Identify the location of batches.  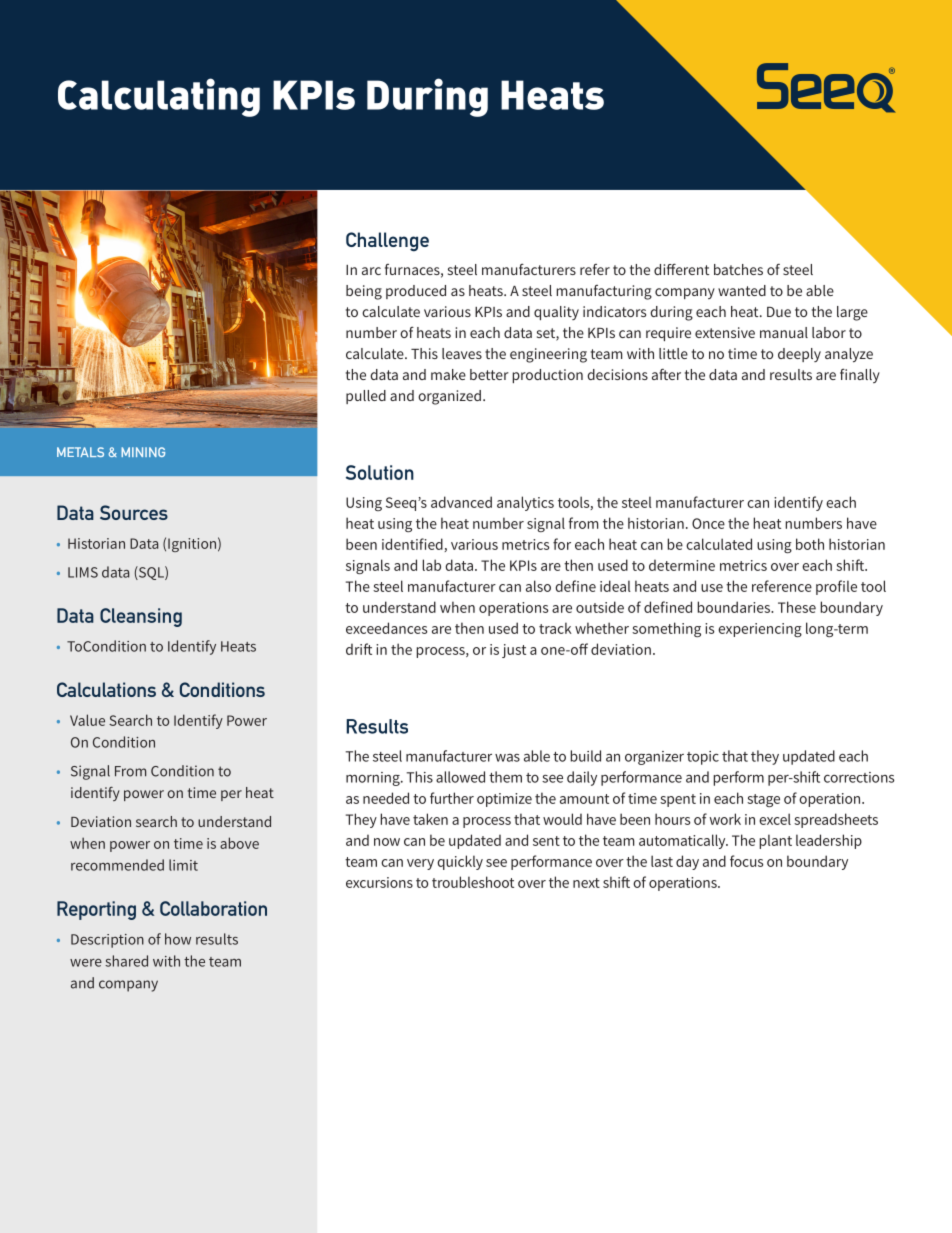
(738, 269).
